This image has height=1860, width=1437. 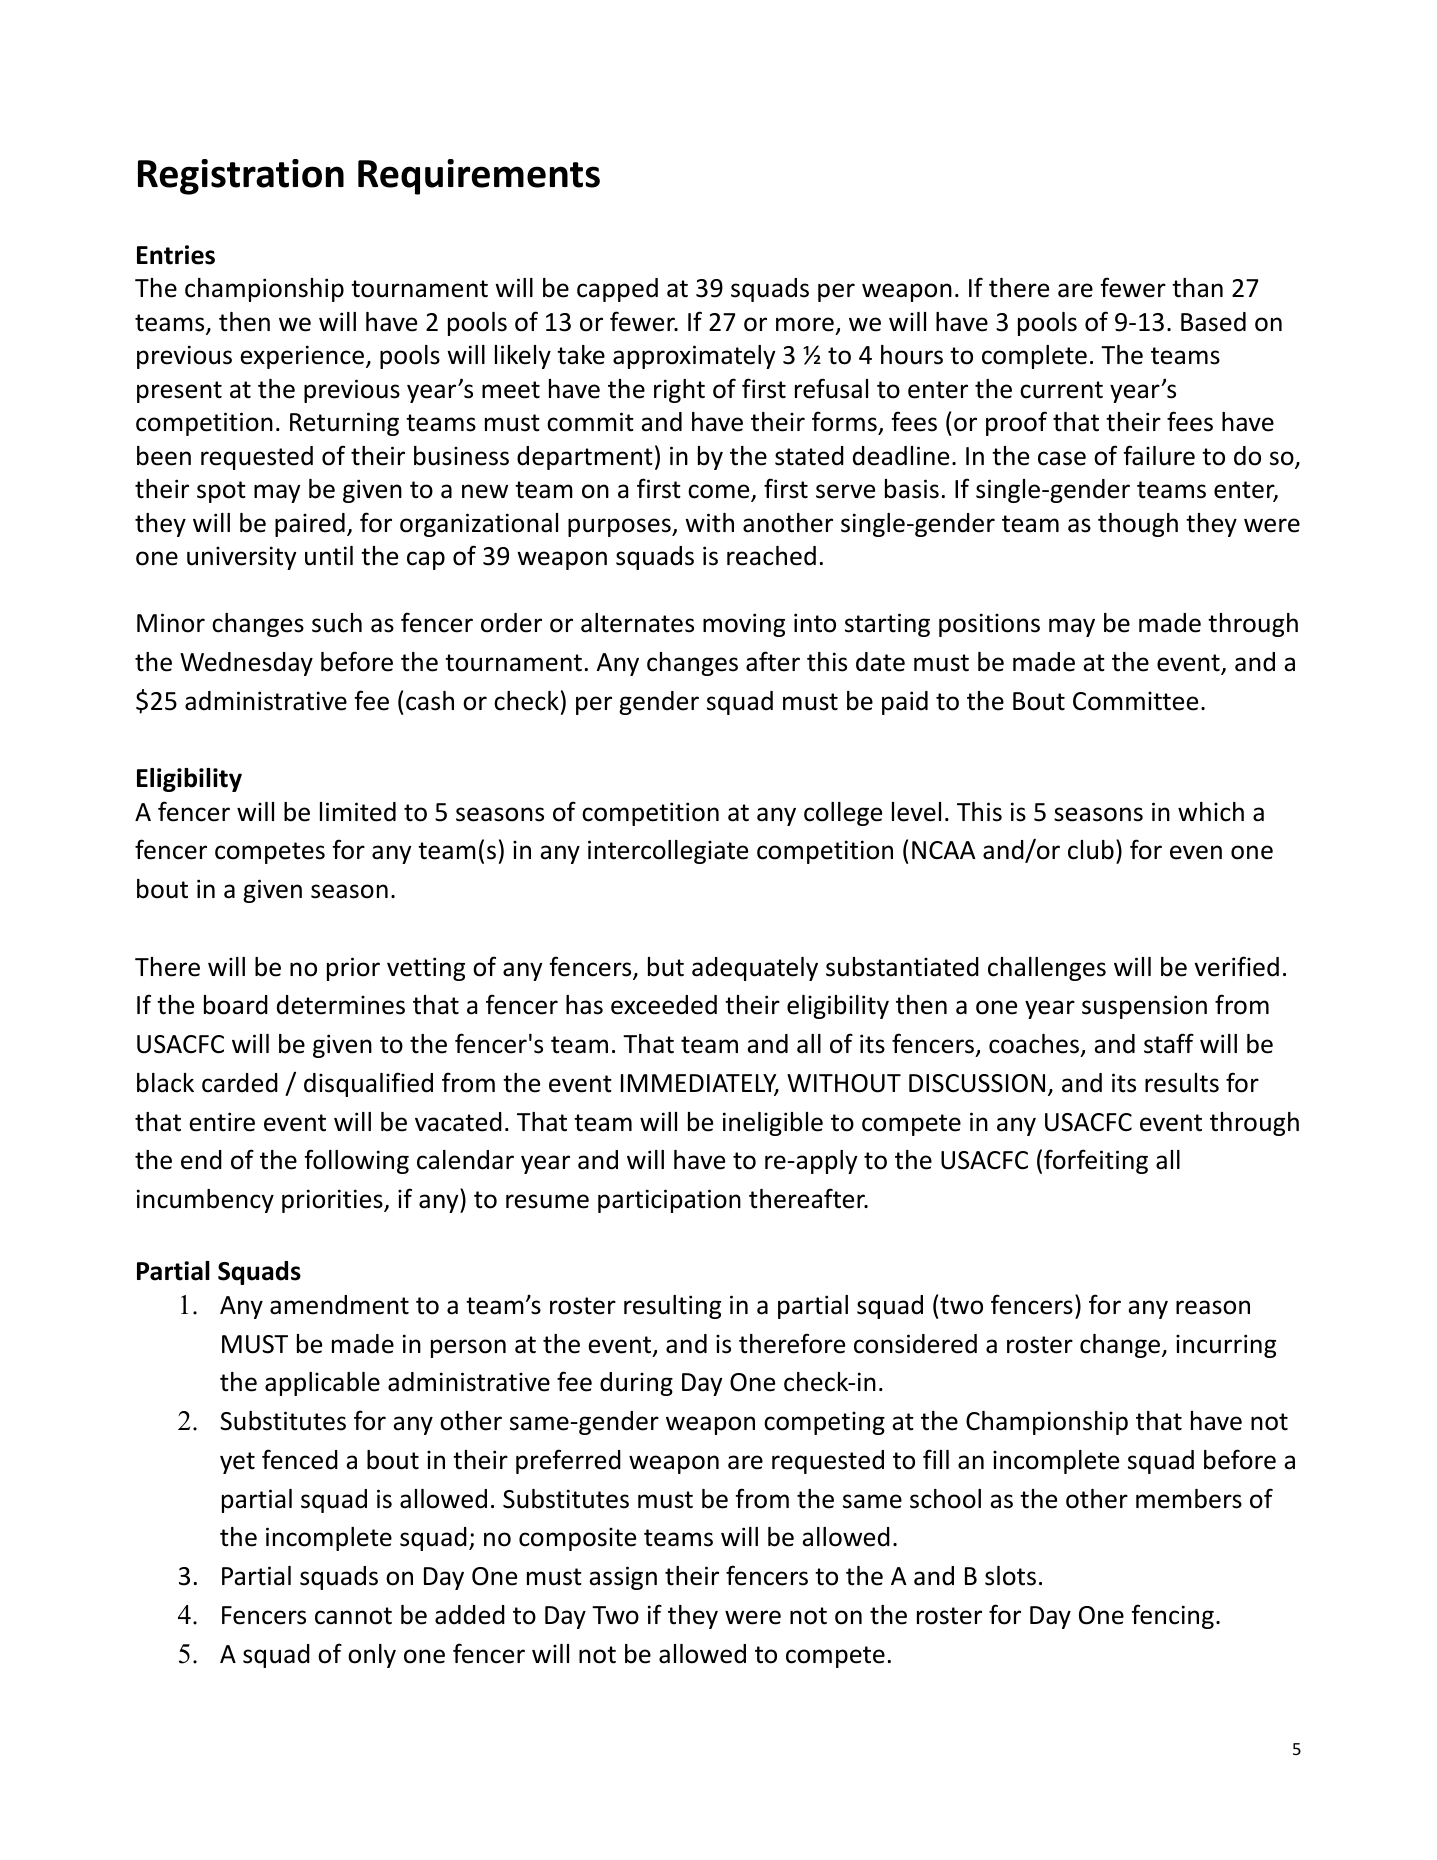 What do you see at coordinates (329, 556) in the image?
I see `until` at bounding box center [329, 556].
